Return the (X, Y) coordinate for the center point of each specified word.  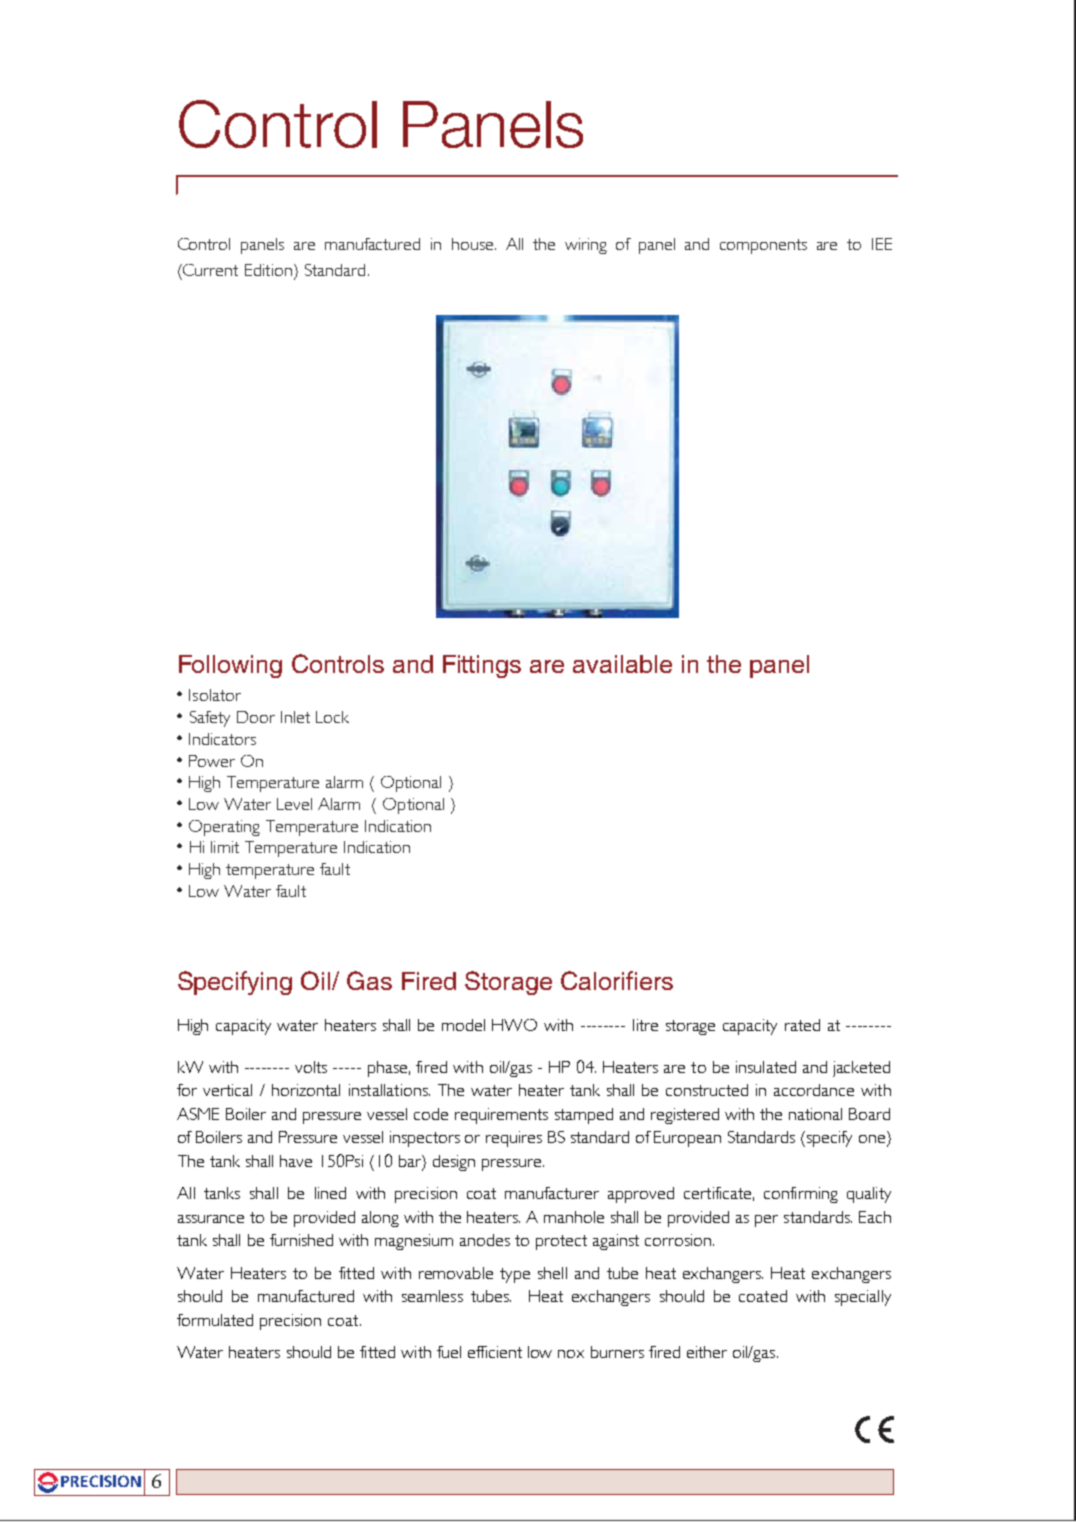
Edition (268, 270)
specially (863, 1298)
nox (571, 1354)
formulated (215, 1320)
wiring (586, 246)
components (763, 246)
